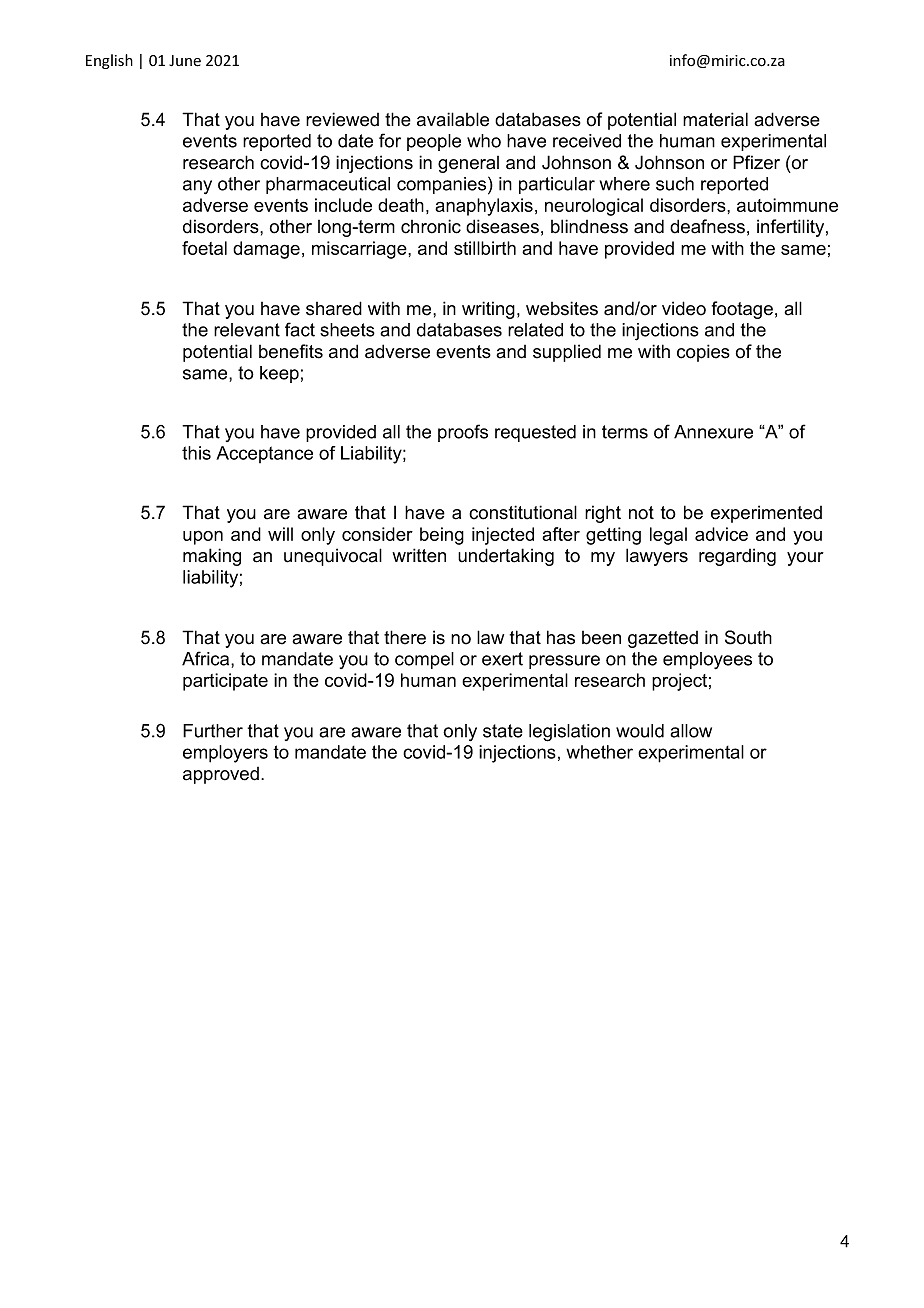  What do you see at coordinates (453, 119) in the screenshot?
I see `available` at bounding box center [453, 119].
